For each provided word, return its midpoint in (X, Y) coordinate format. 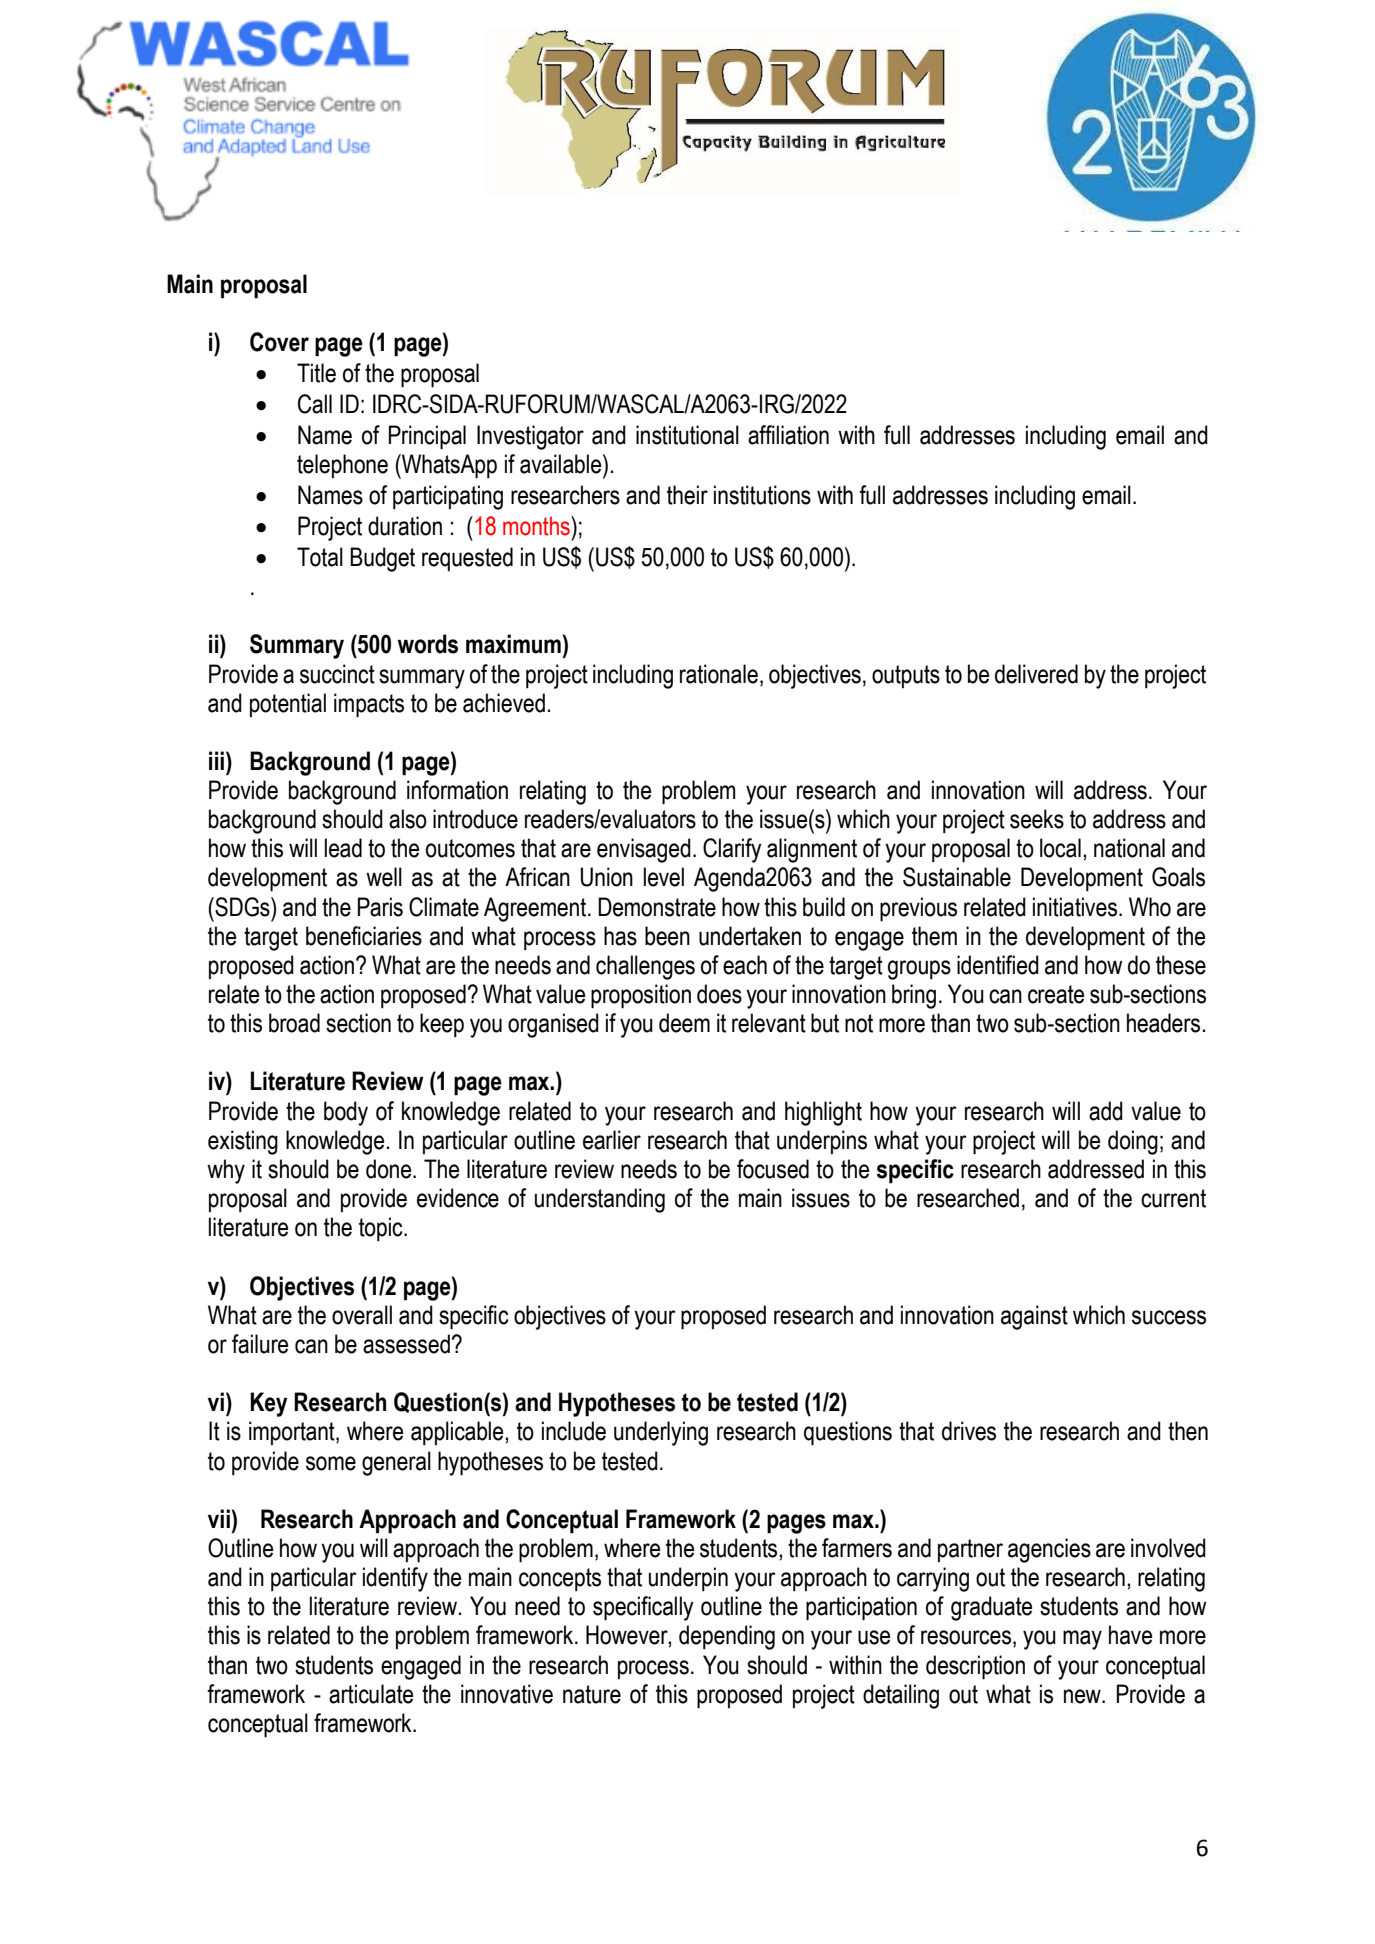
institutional (687, 435)
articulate (371, 1694)
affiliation (788, 435)
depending (727, 1637)
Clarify (732, 850)
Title (316, 373)
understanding (600, 1200)
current (1173, 1198)
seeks (1037, 819)
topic (382, 1229)
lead (343, 848)
